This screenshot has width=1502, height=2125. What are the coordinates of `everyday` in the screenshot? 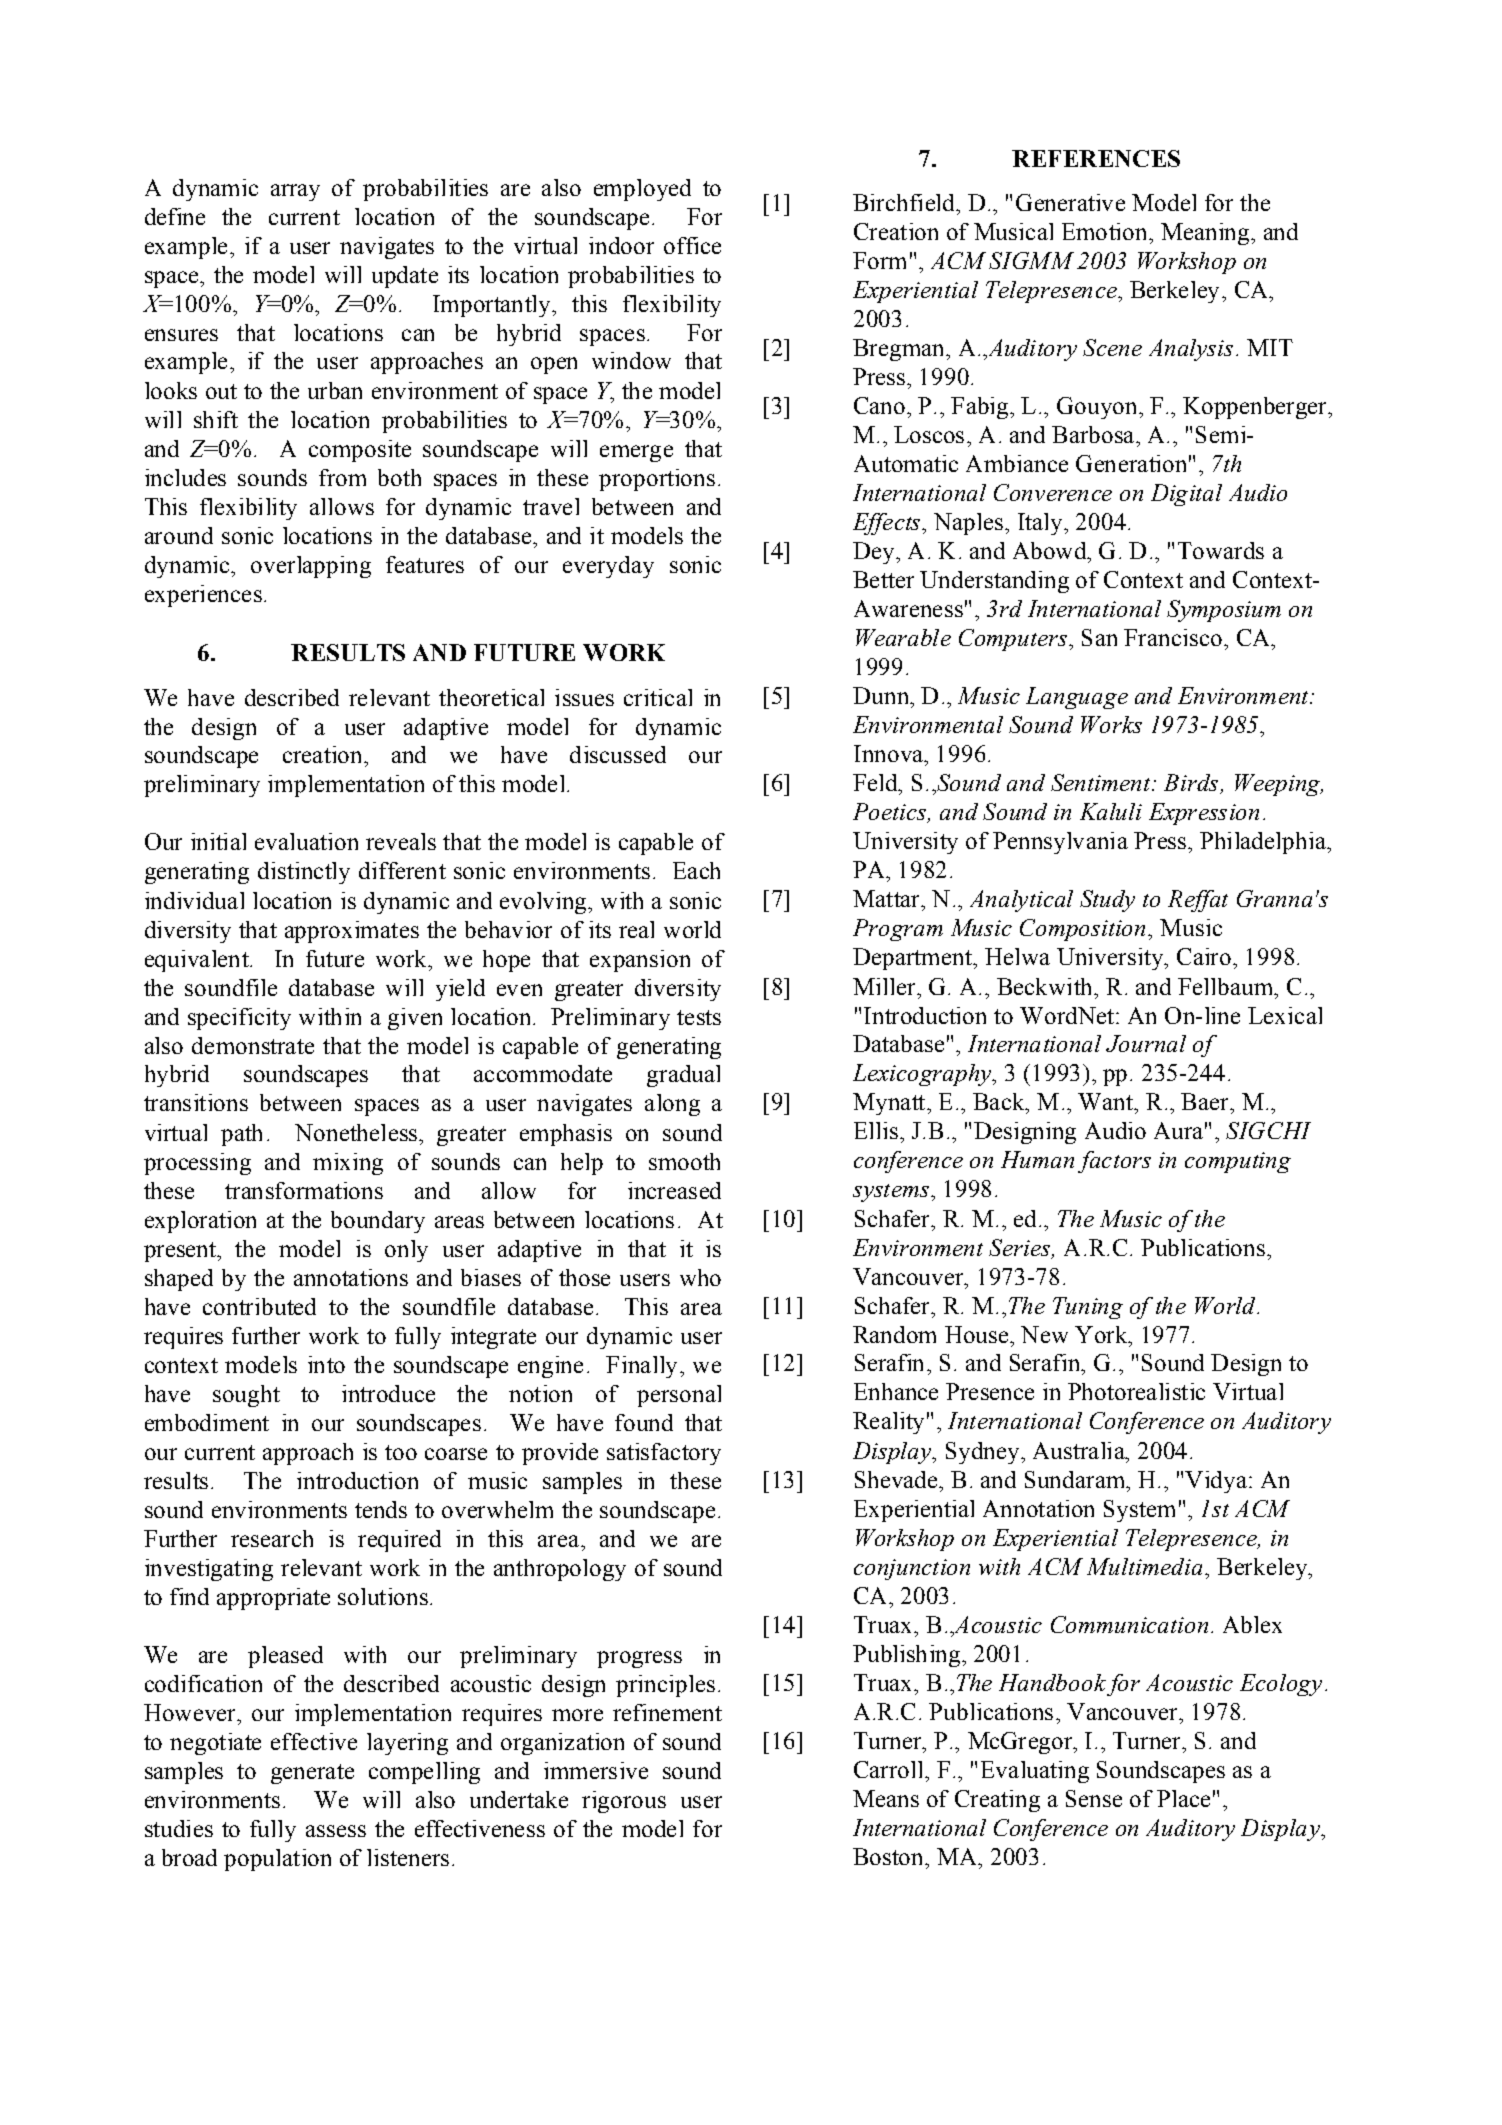 It's located at (608, 567).
